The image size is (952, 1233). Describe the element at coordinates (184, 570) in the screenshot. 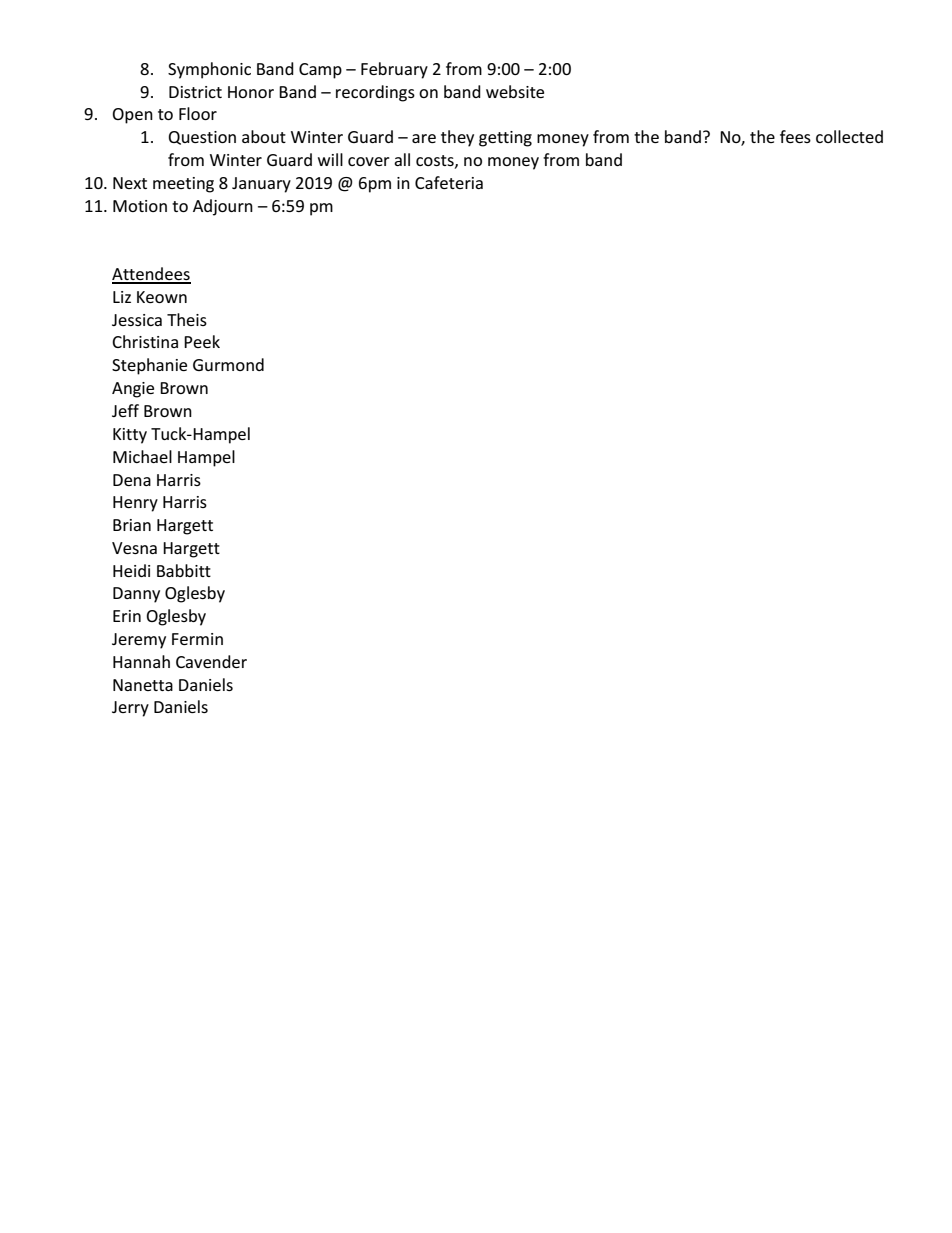

I see `Babbitt` at that location.
